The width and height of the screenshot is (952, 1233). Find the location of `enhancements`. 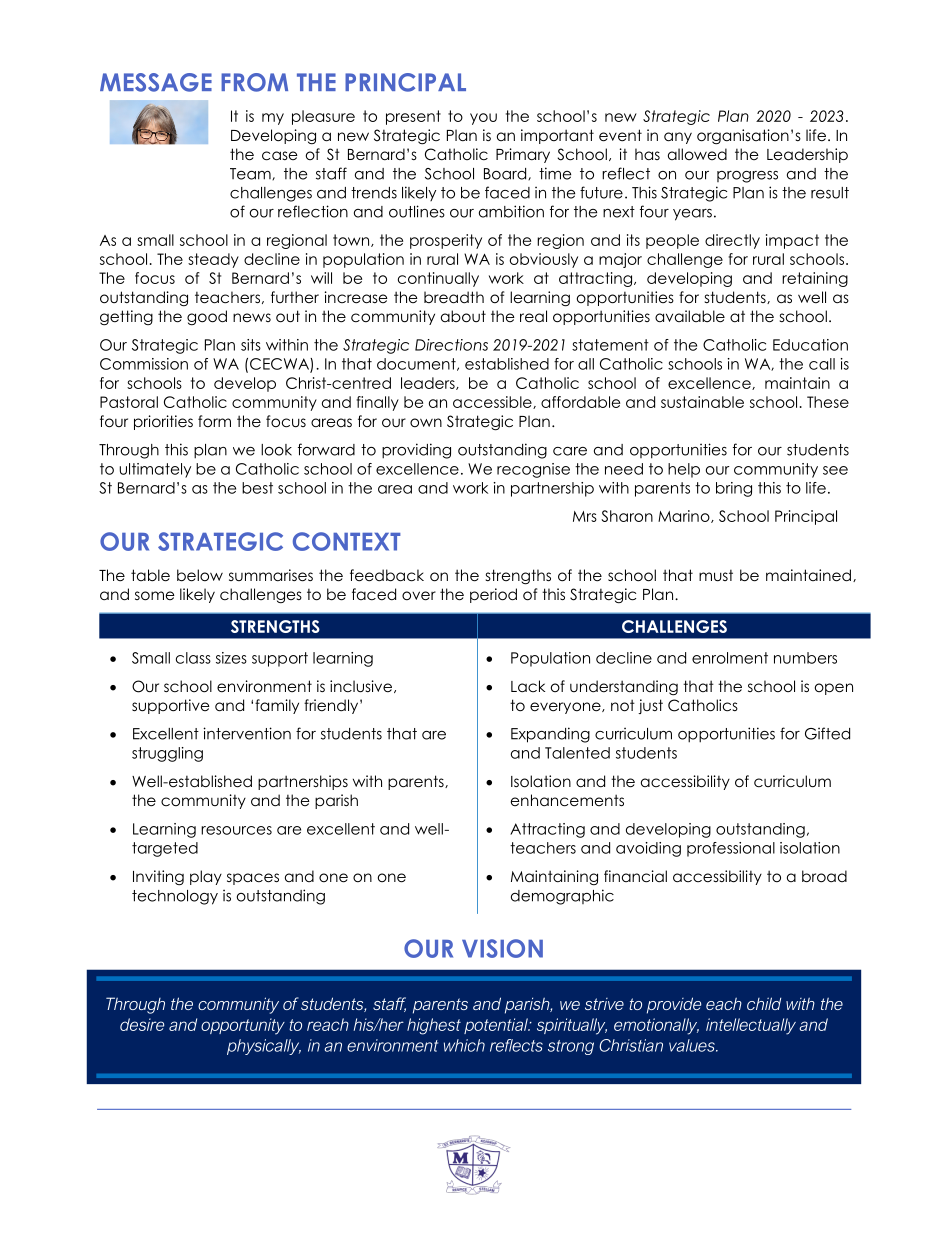

enhancements is located at coordinates (567, 800).
